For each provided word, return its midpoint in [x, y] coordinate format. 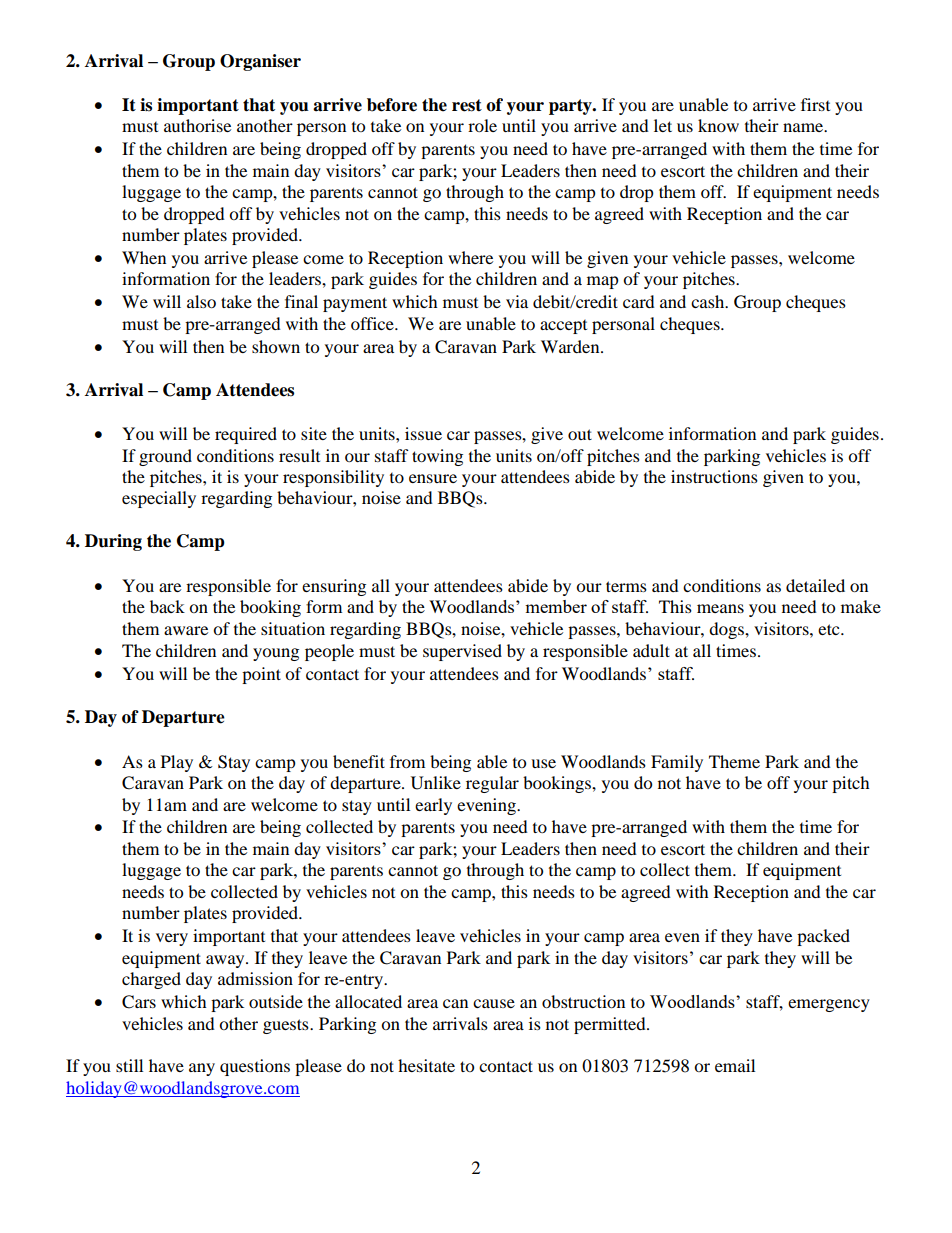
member [556, 606]
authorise [197, 125]
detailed [815, 585]
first [815, 104]
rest [467, 105]
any [202, 1069]
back [167, 606]
